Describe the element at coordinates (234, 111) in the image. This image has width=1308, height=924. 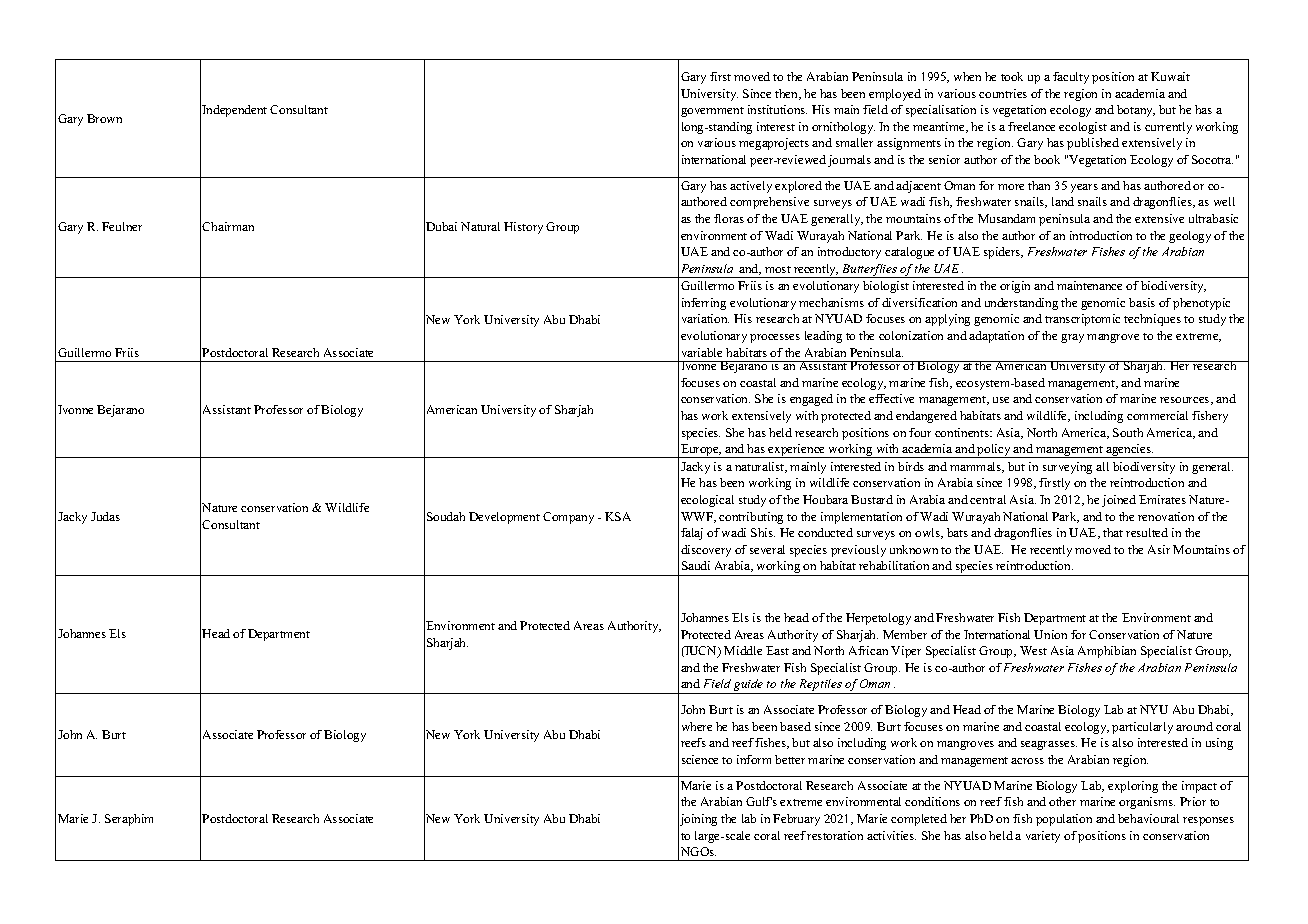
I see `Independent` at that location.
